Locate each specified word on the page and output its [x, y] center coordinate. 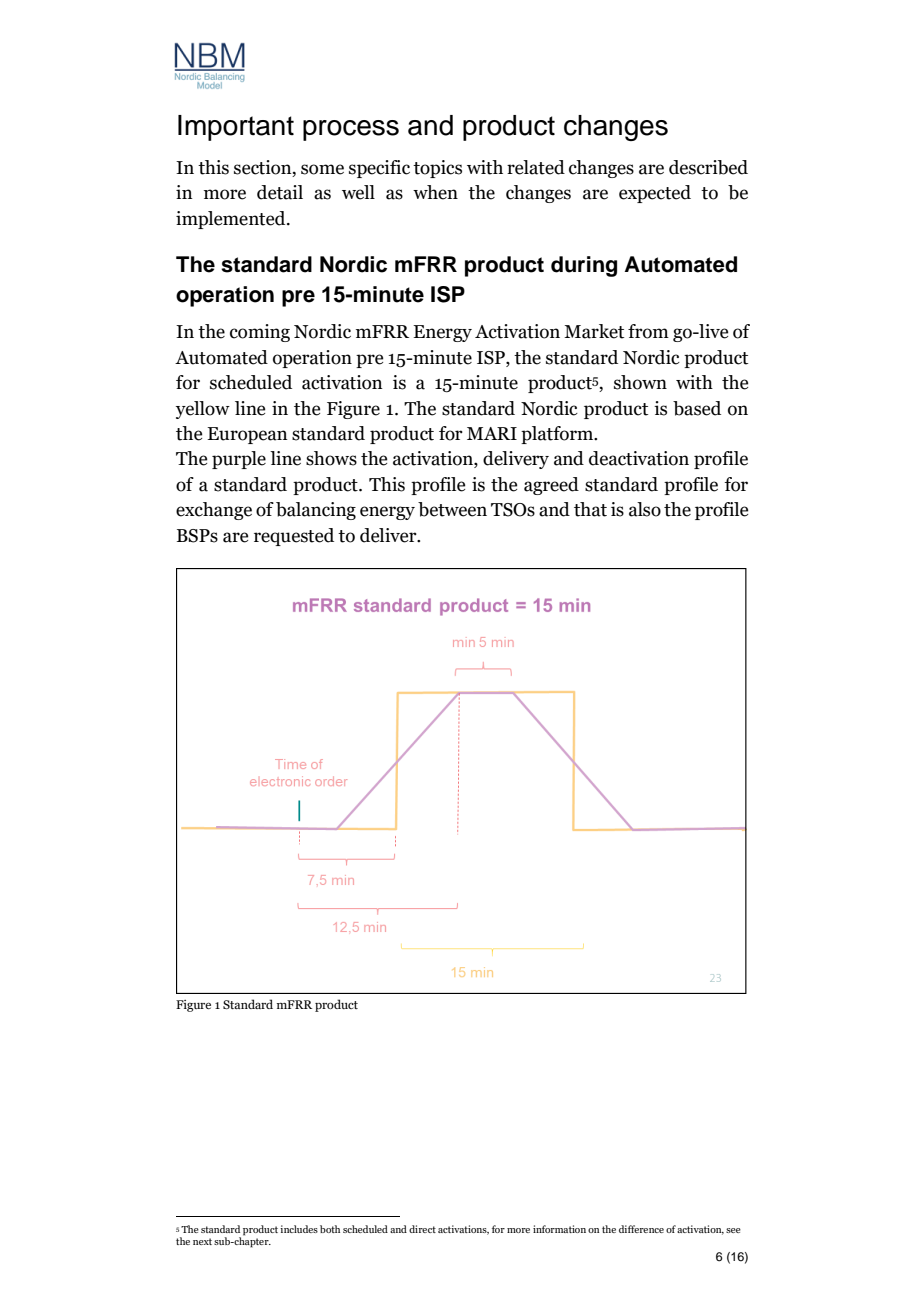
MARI [492, 433]
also [645, 509]
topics [437, 169]
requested [294, 537]
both [330, 1229]
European [247, 435]
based [697, 408]
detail [280, 192]
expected [655, 194]
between [452, 509]
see [733, 1230]
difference [641, 1229]
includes [299, 1229]
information [559, 1229]
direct [422, 1229]
